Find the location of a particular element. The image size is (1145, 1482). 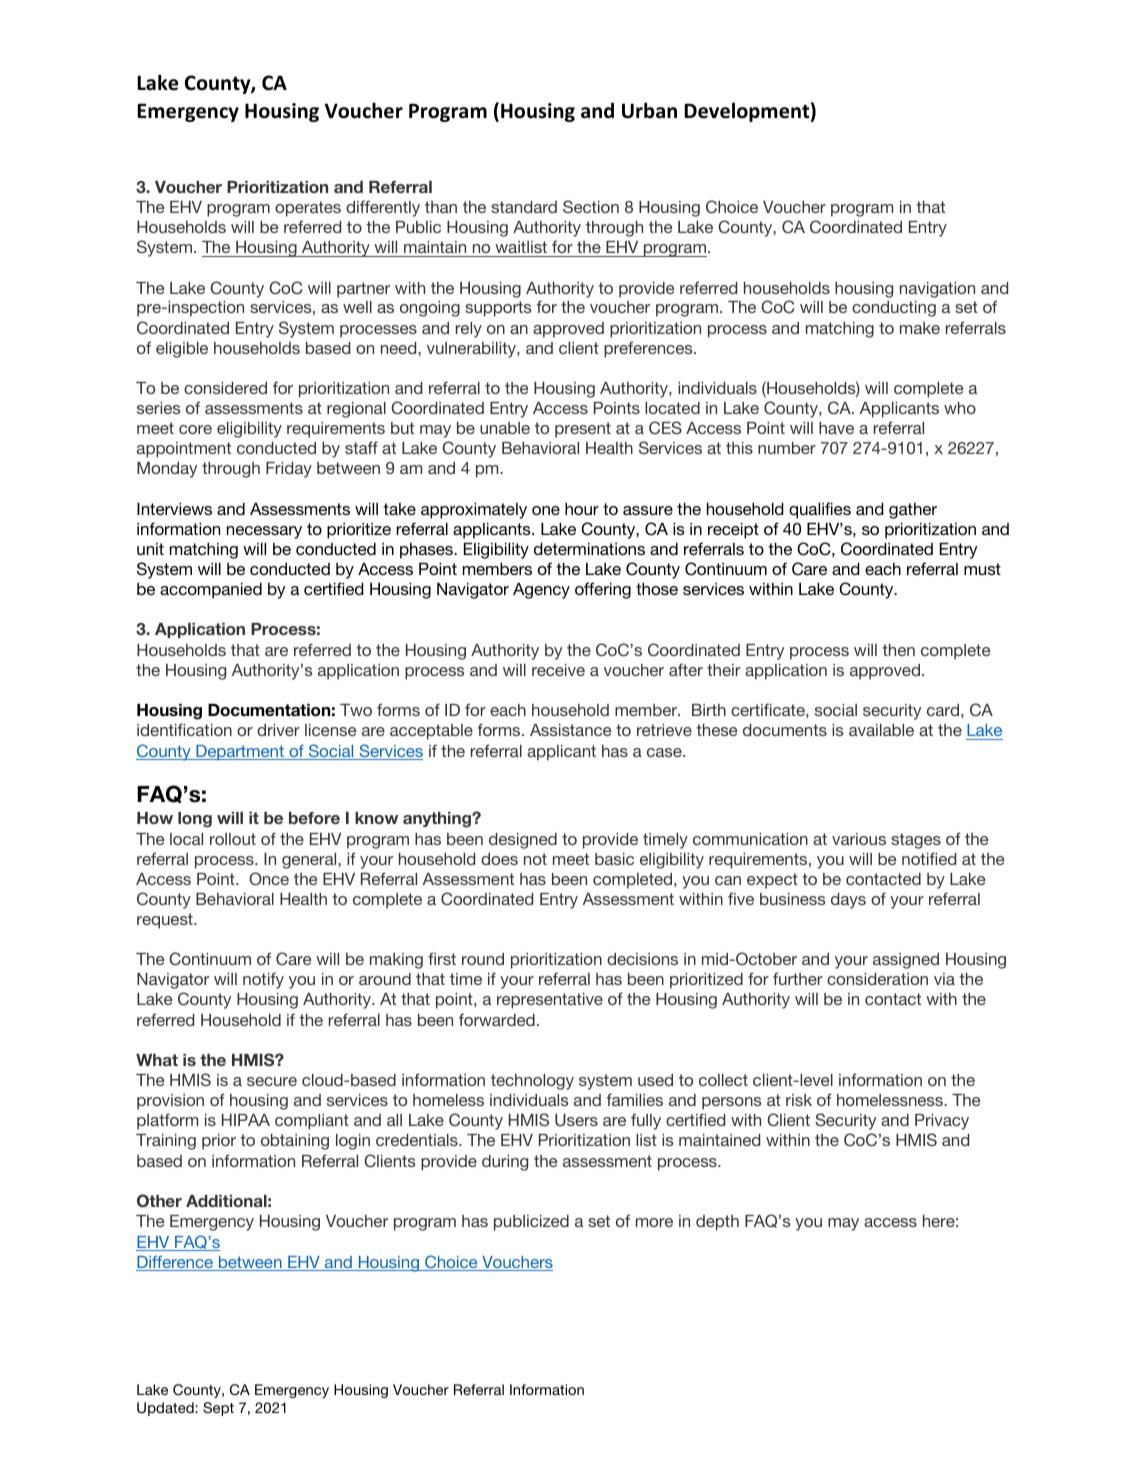

Assistance is located at coordinates (570, 730).
